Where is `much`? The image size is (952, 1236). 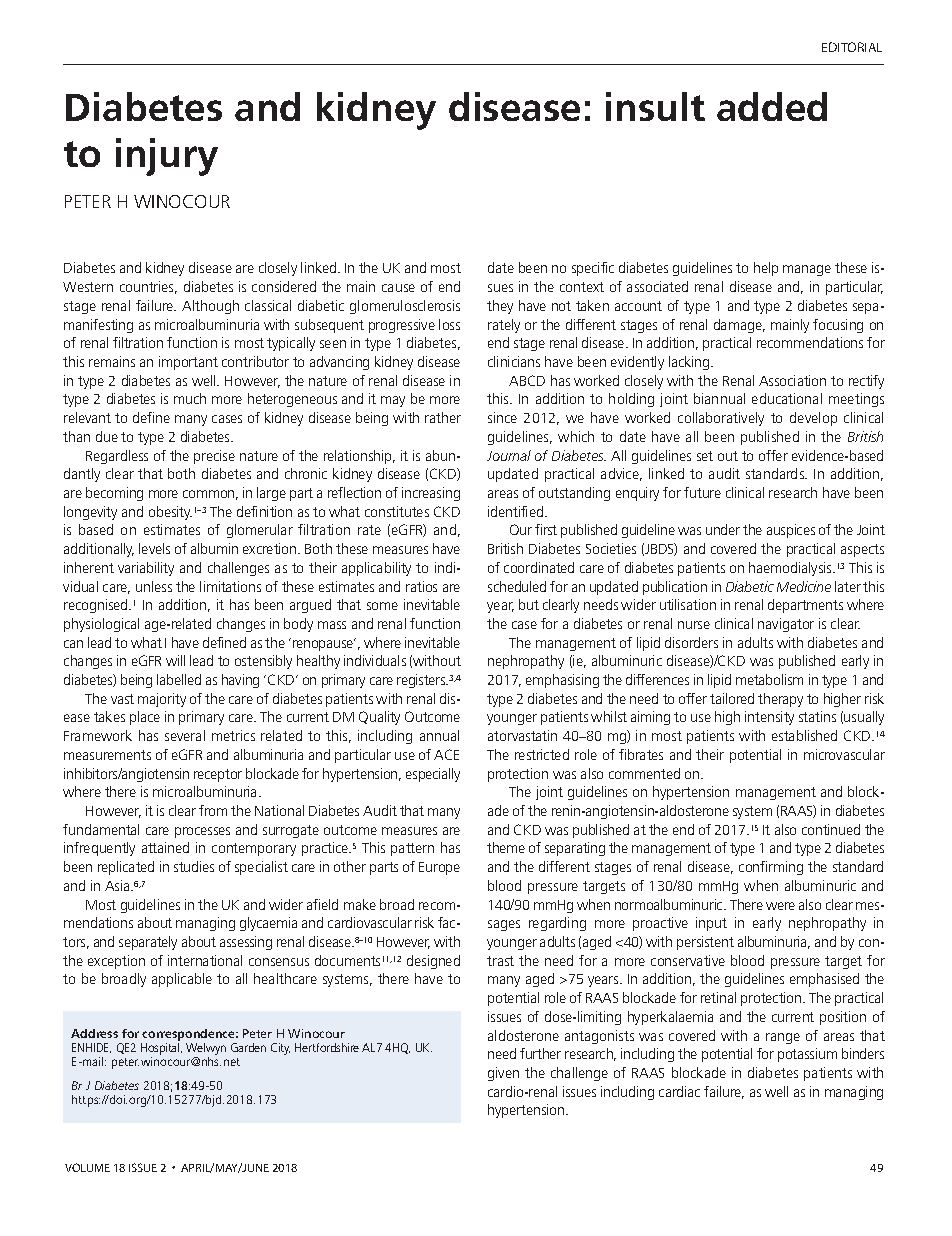 much is located at coordinates (190, 398).
